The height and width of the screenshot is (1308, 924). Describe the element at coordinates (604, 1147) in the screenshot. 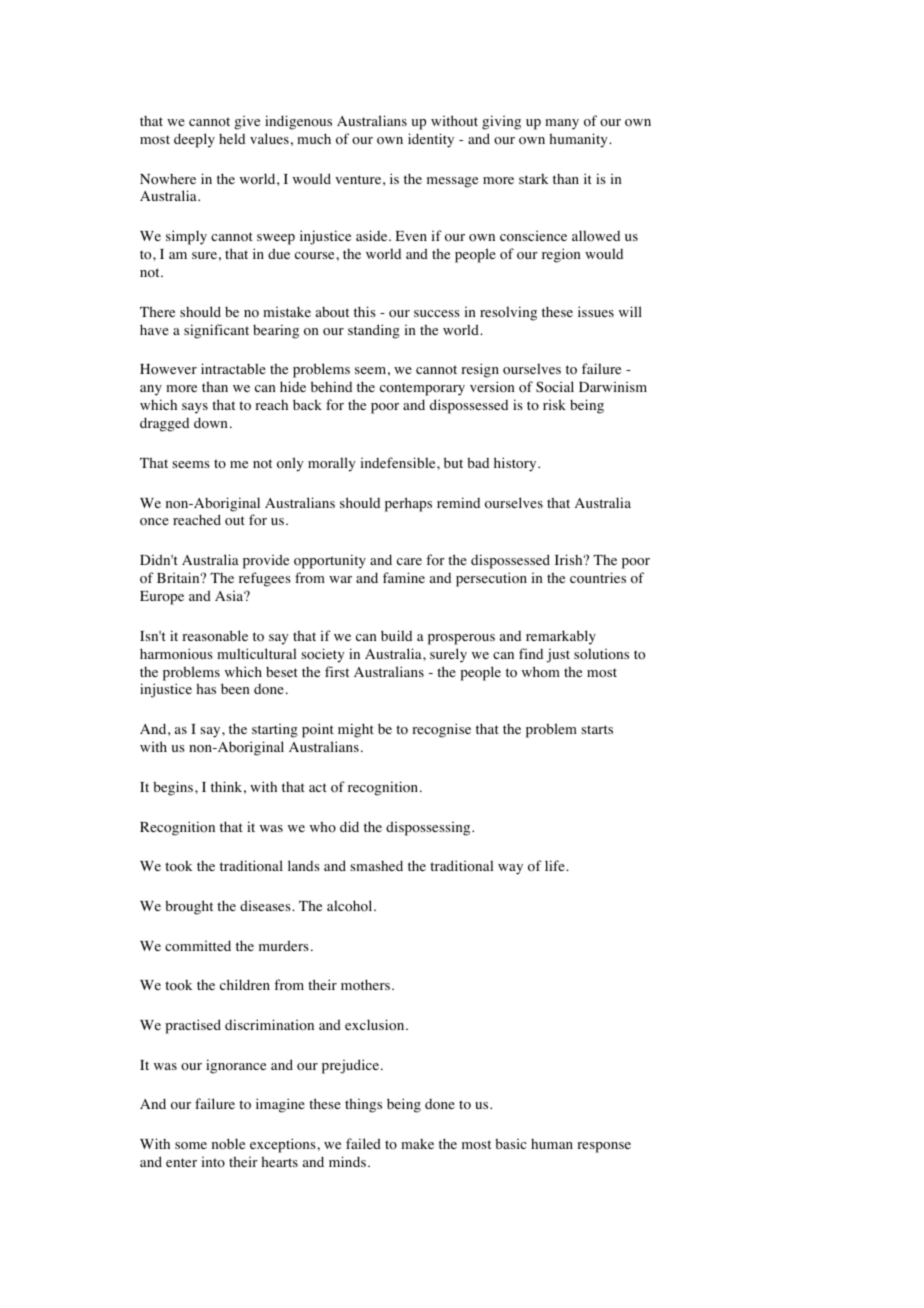

I see `response` at that location.
